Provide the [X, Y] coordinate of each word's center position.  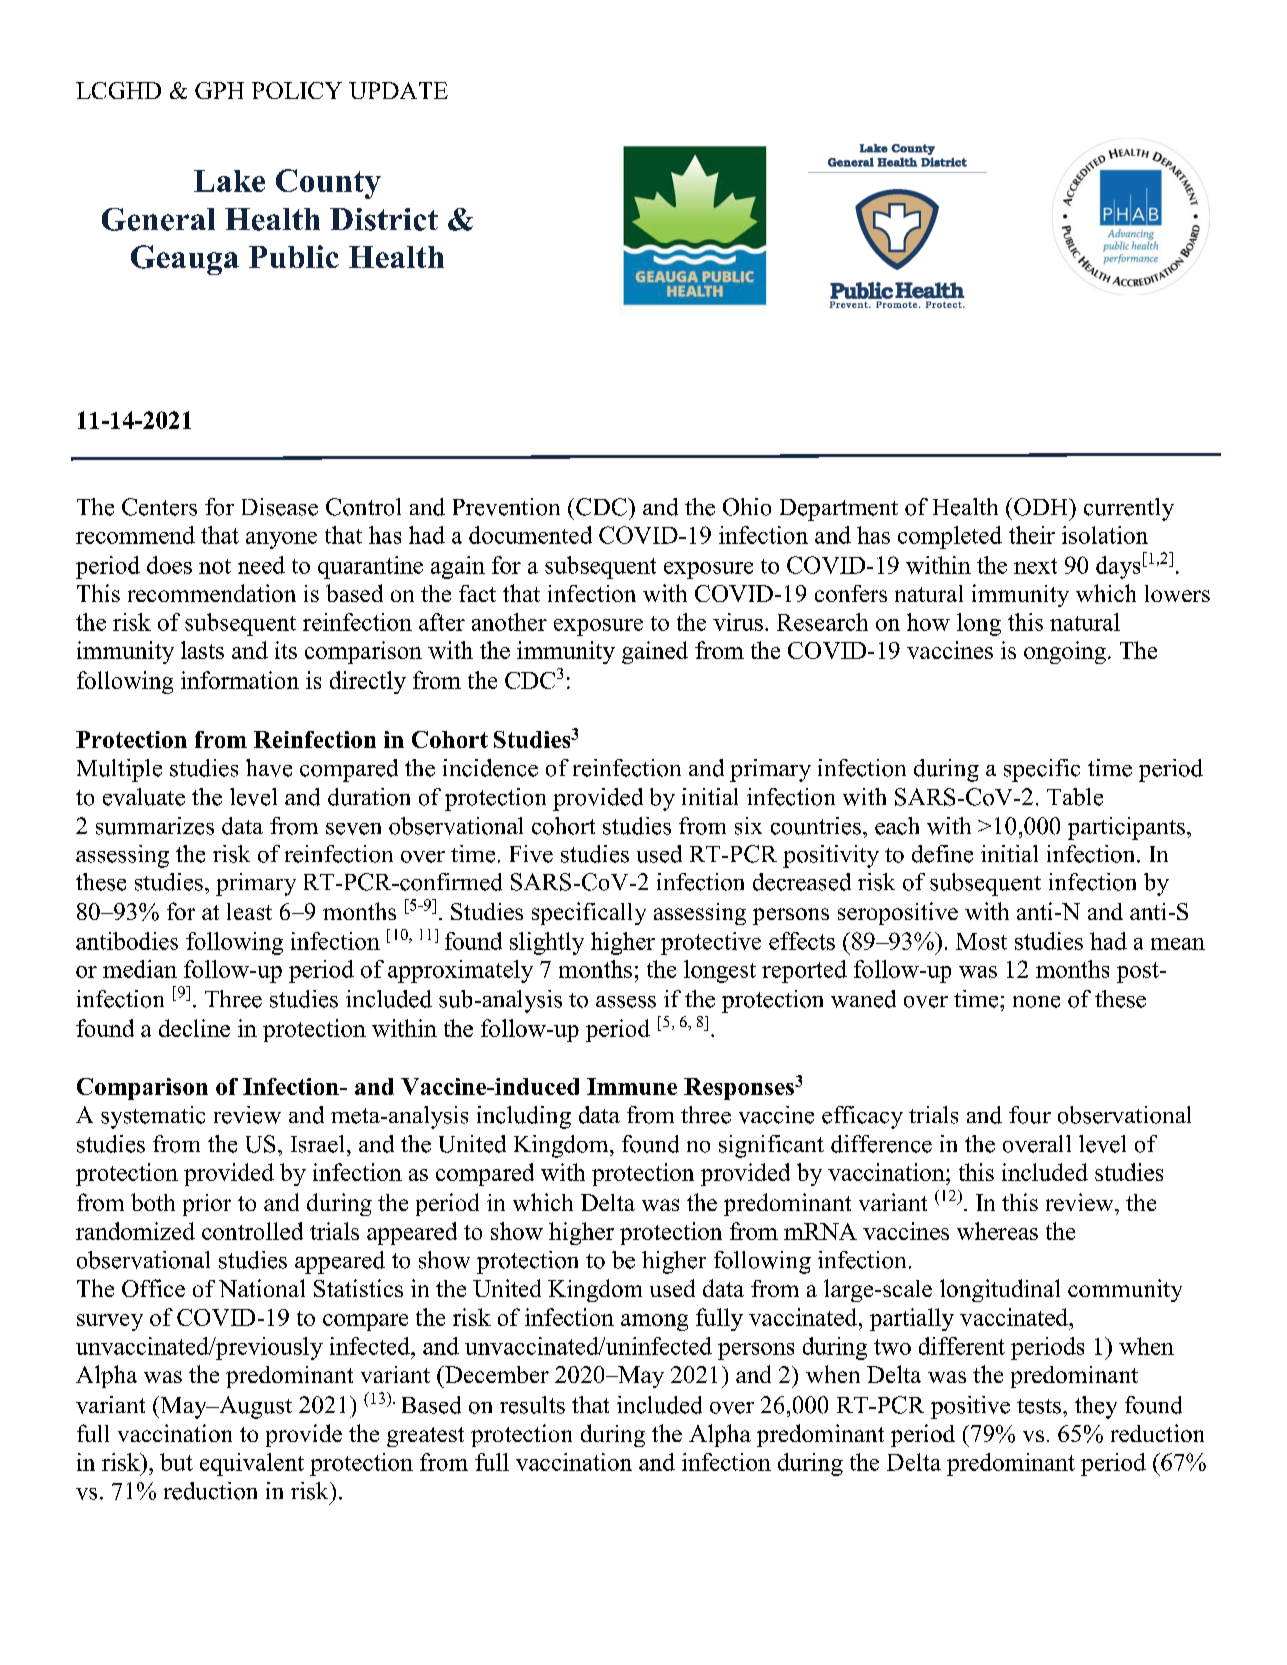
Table [1075, 797]
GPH [219, 90]
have [269, 768]
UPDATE [398, 90]
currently [1129, 509]
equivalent [252, 1464]
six [748, 826]
